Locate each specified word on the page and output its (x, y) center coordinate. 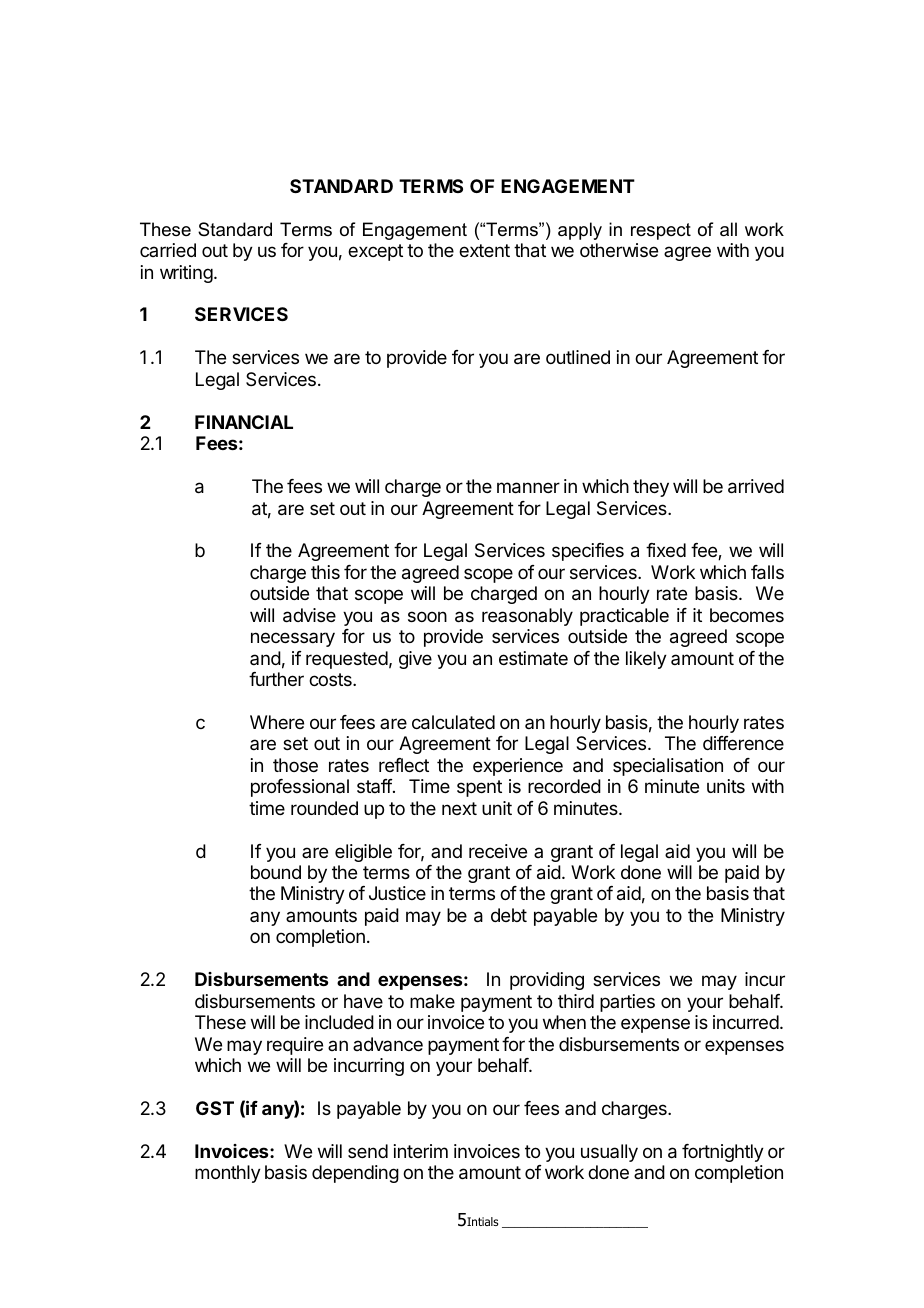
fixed (666, 550)
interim (421, 1151)
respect (661, 231)
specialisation (668, 767)
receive (498, 851)
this (325, 572)
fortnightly (723, 1153)
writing (186, 274)
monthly (228, 1174)
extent (484, 250)
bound (276, 872)
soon (427, 616)
